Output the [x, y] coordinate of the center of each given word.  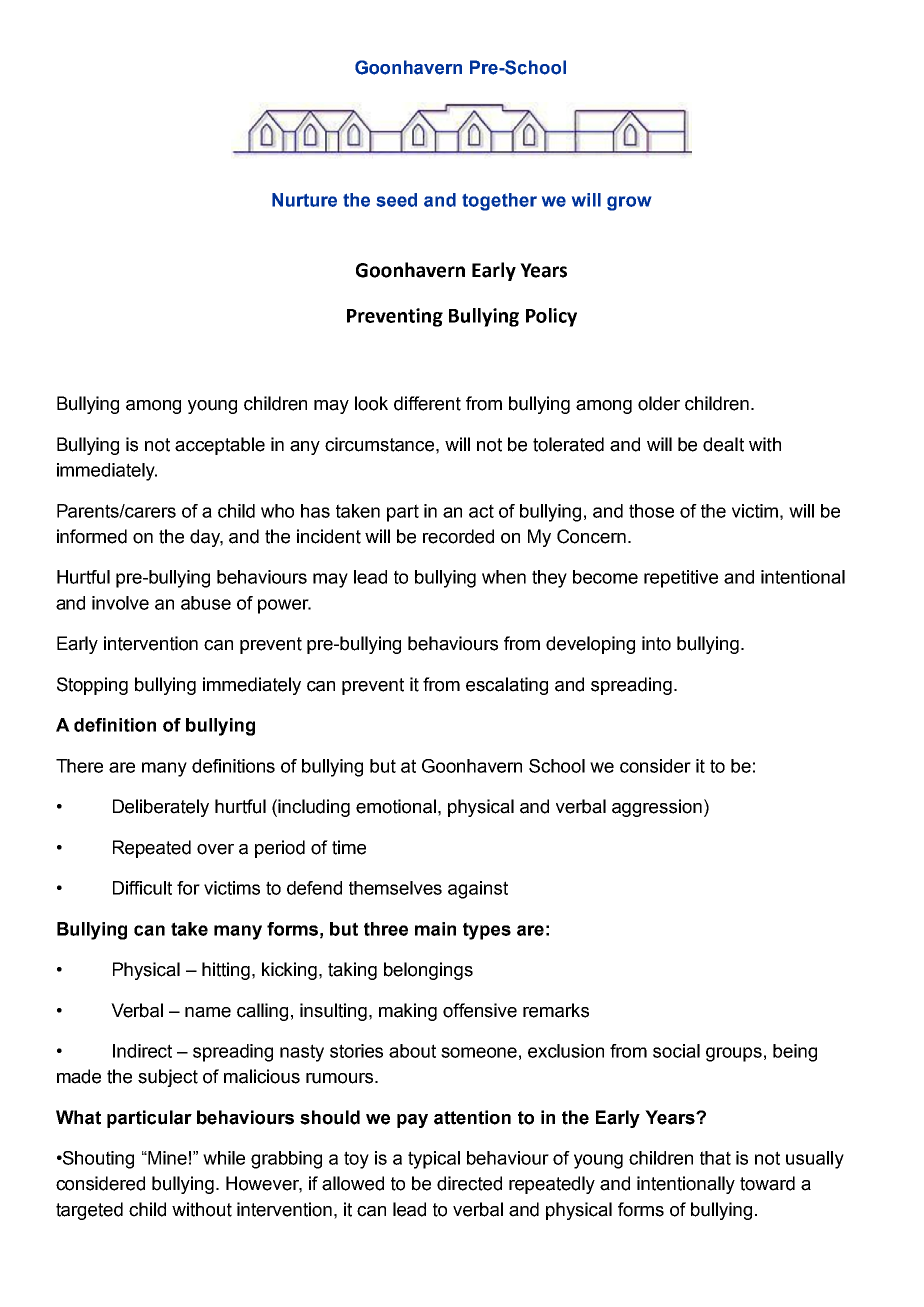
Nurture [304, 200]
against [478, 890]
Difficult [142, 888]
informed [92, 536]
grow [629, 203]
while [224, 1158]
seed [397, 200]
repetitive [681, 579]
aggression [657, 808]
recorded [458, 536]
